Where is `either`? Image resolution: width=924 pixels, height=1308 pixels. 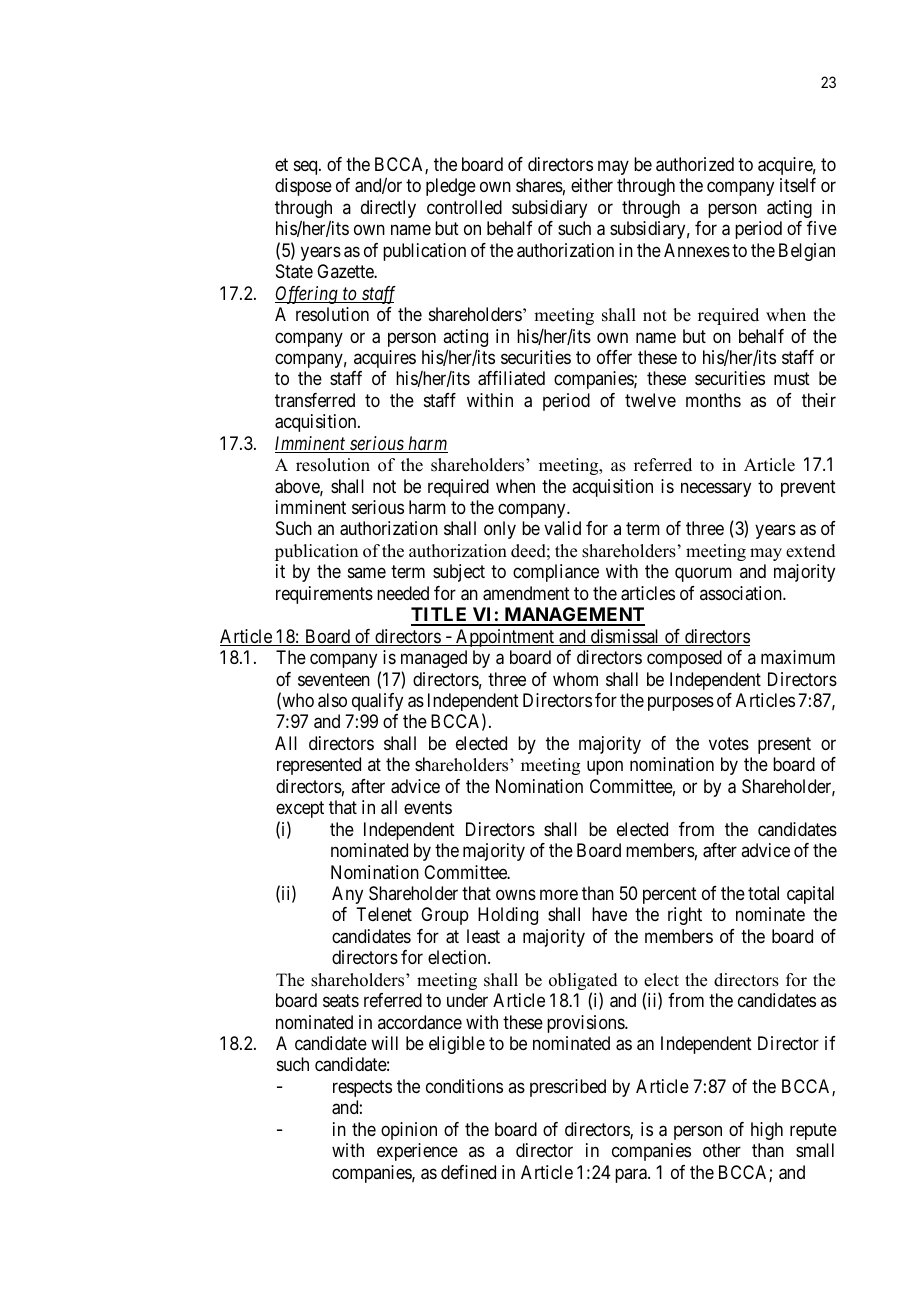 either is located at coordinates (592, 185).
